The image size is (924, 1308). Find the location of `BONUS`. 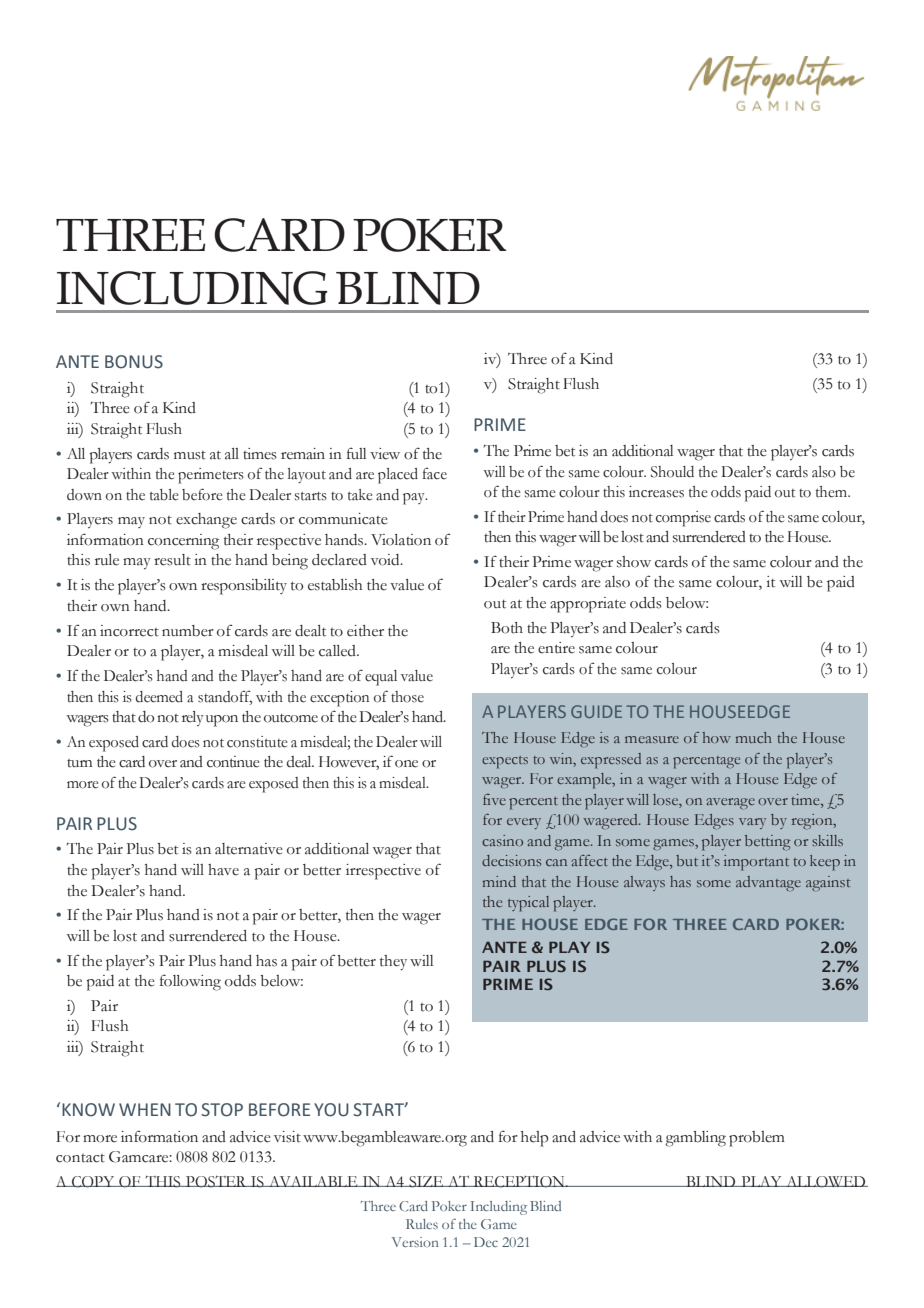

BONUS is located at coordinates (134, 362).
